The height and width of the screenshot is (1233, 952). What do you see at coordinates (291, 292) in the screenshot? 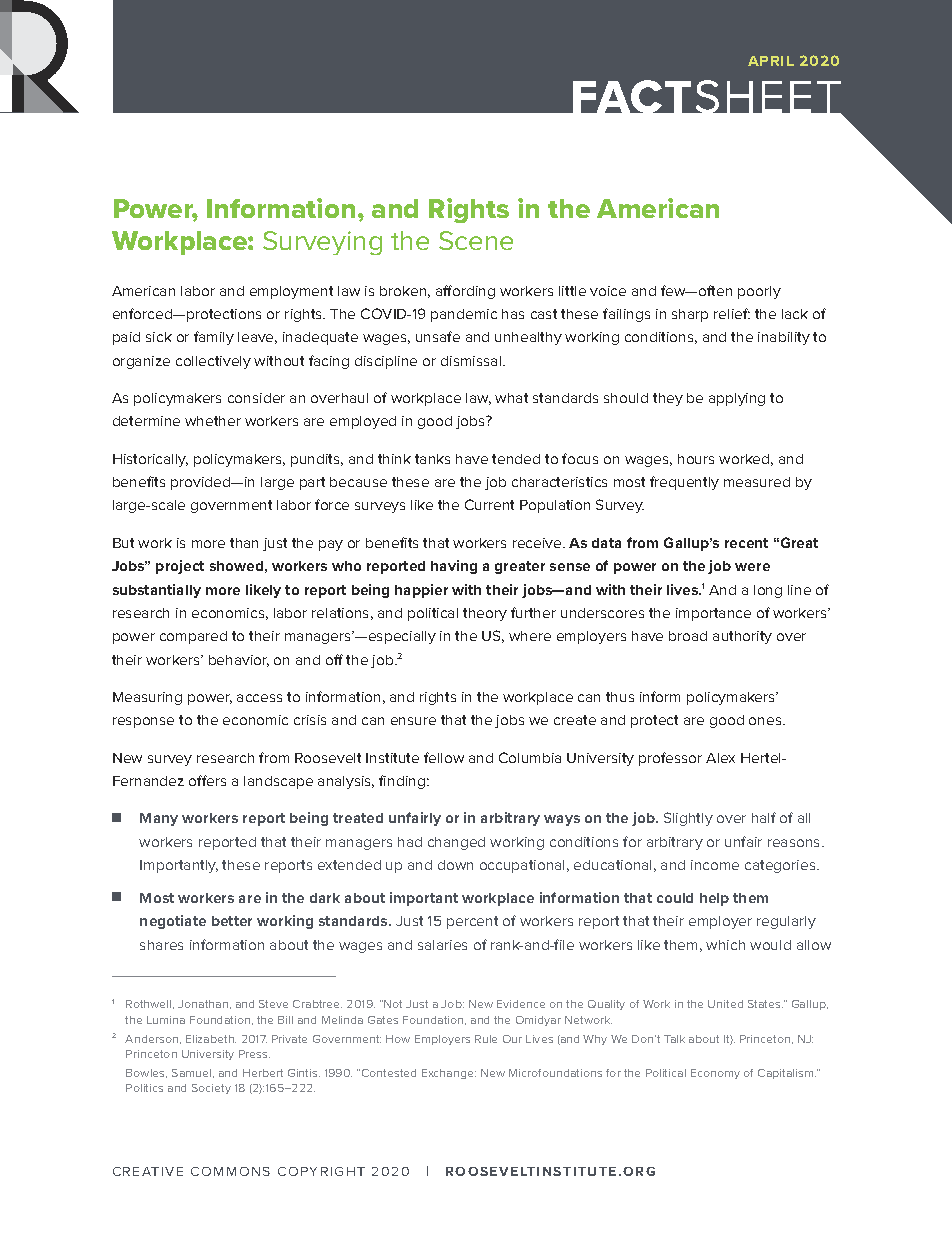
I see `employment` at bounding box center [291, 292].
